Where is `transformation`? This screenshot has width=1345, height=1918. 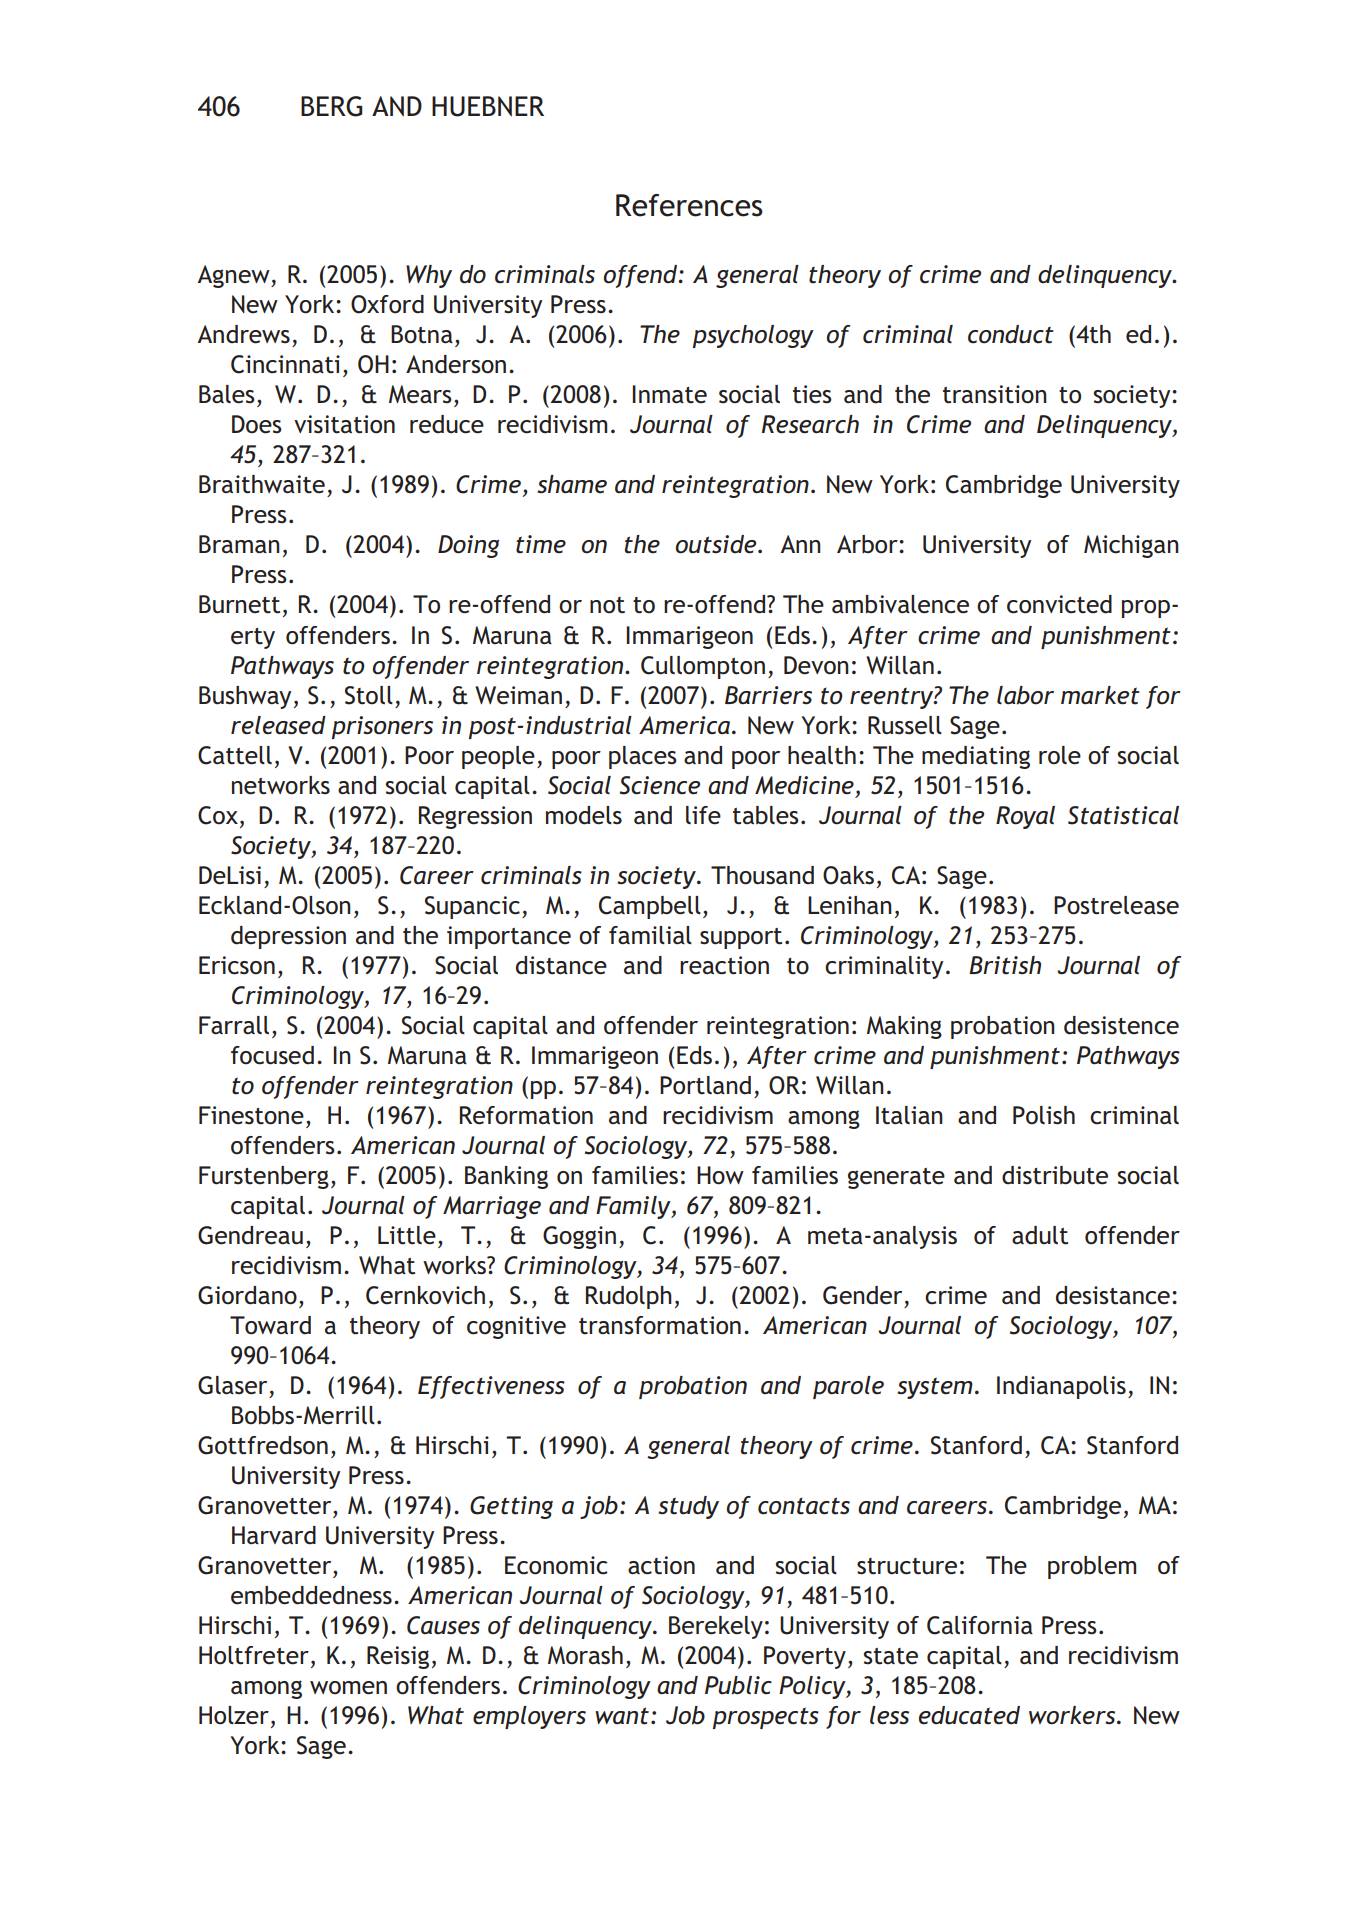
transformation is located at coordinates (660, 1325).
